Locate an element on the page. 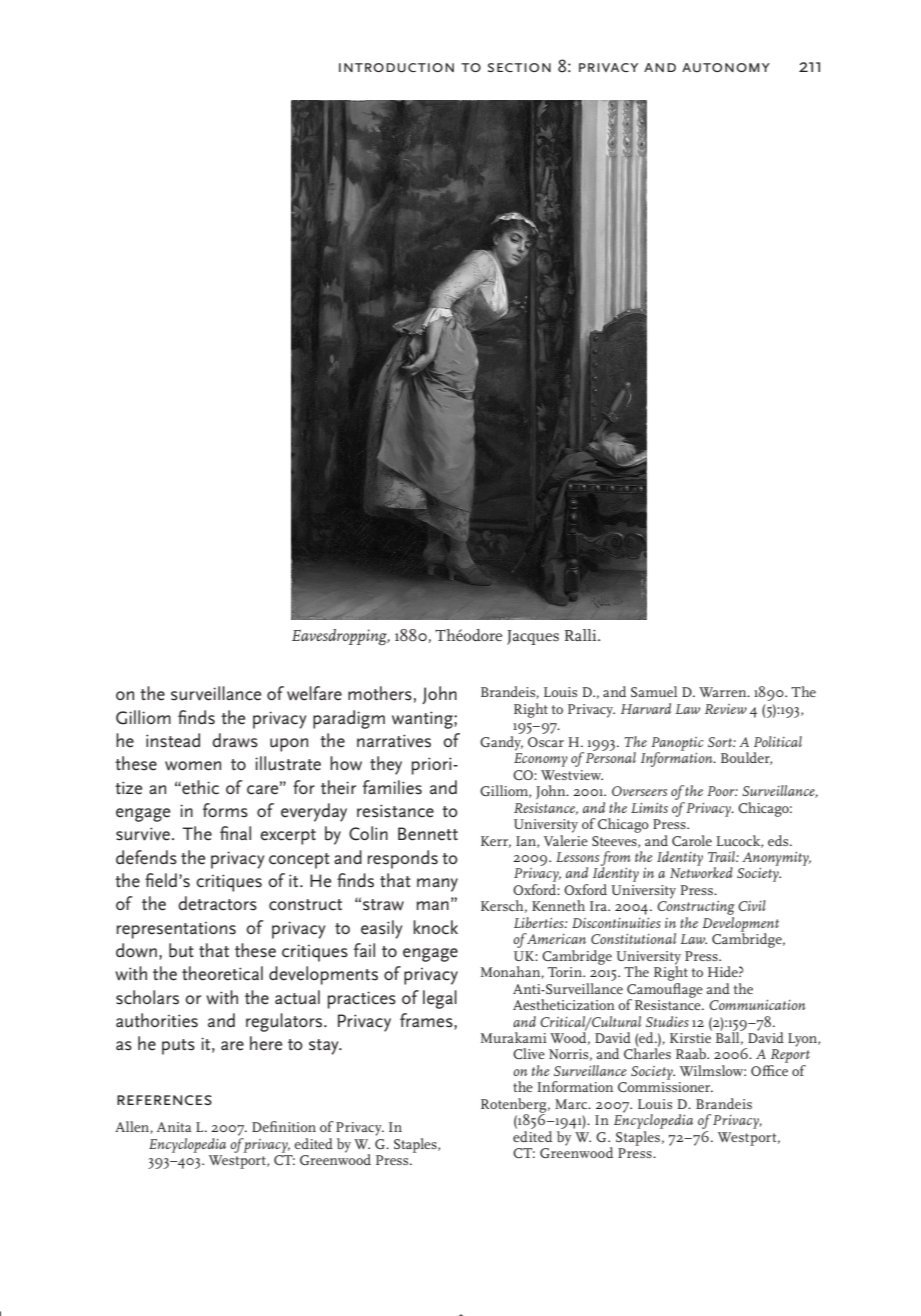  References is located at coordinates (164, 1100).
